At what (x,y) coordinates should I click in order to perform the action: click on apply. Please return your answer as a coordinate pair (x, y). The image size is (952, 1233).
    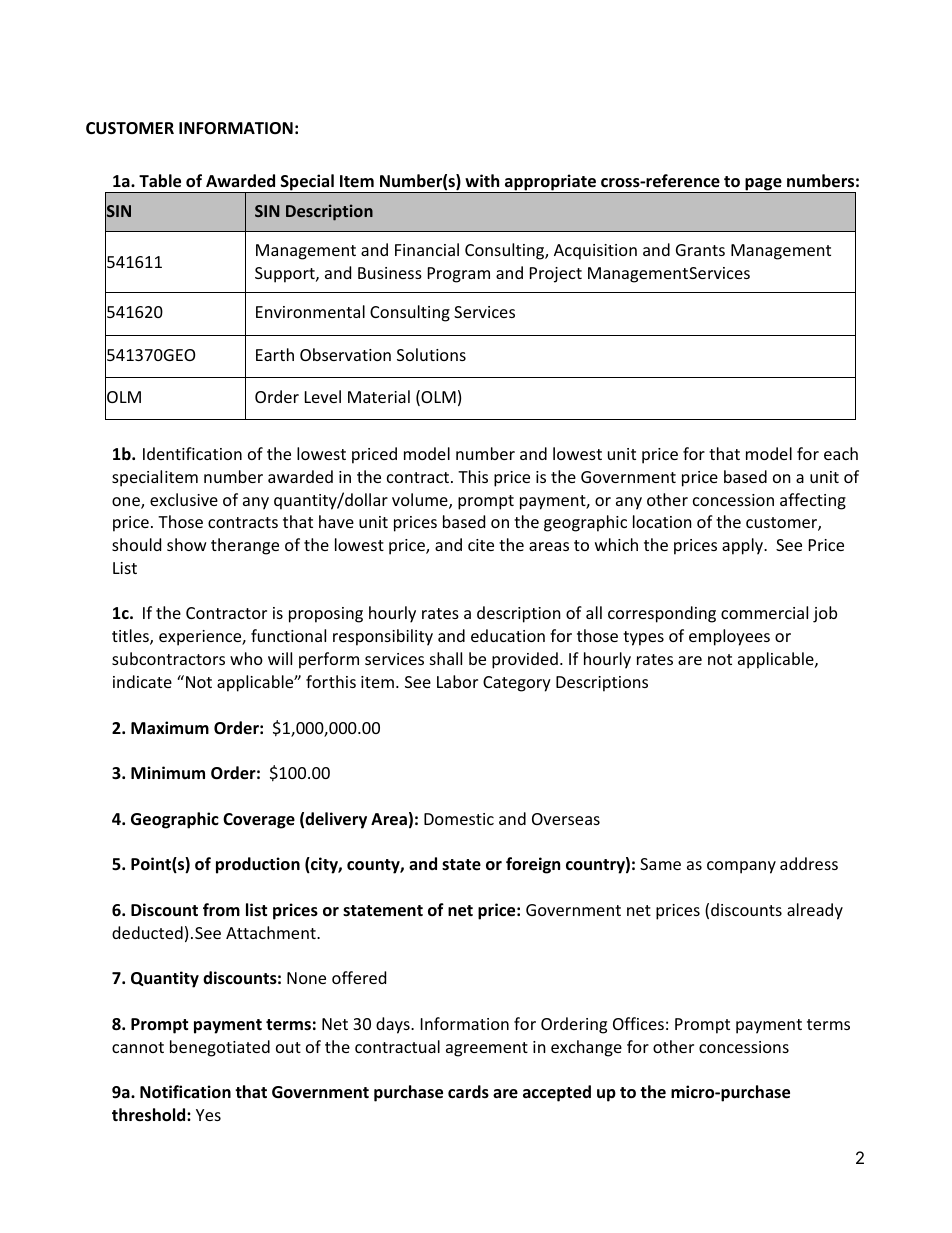
    Looking at the image, I should click on (743, 546).
